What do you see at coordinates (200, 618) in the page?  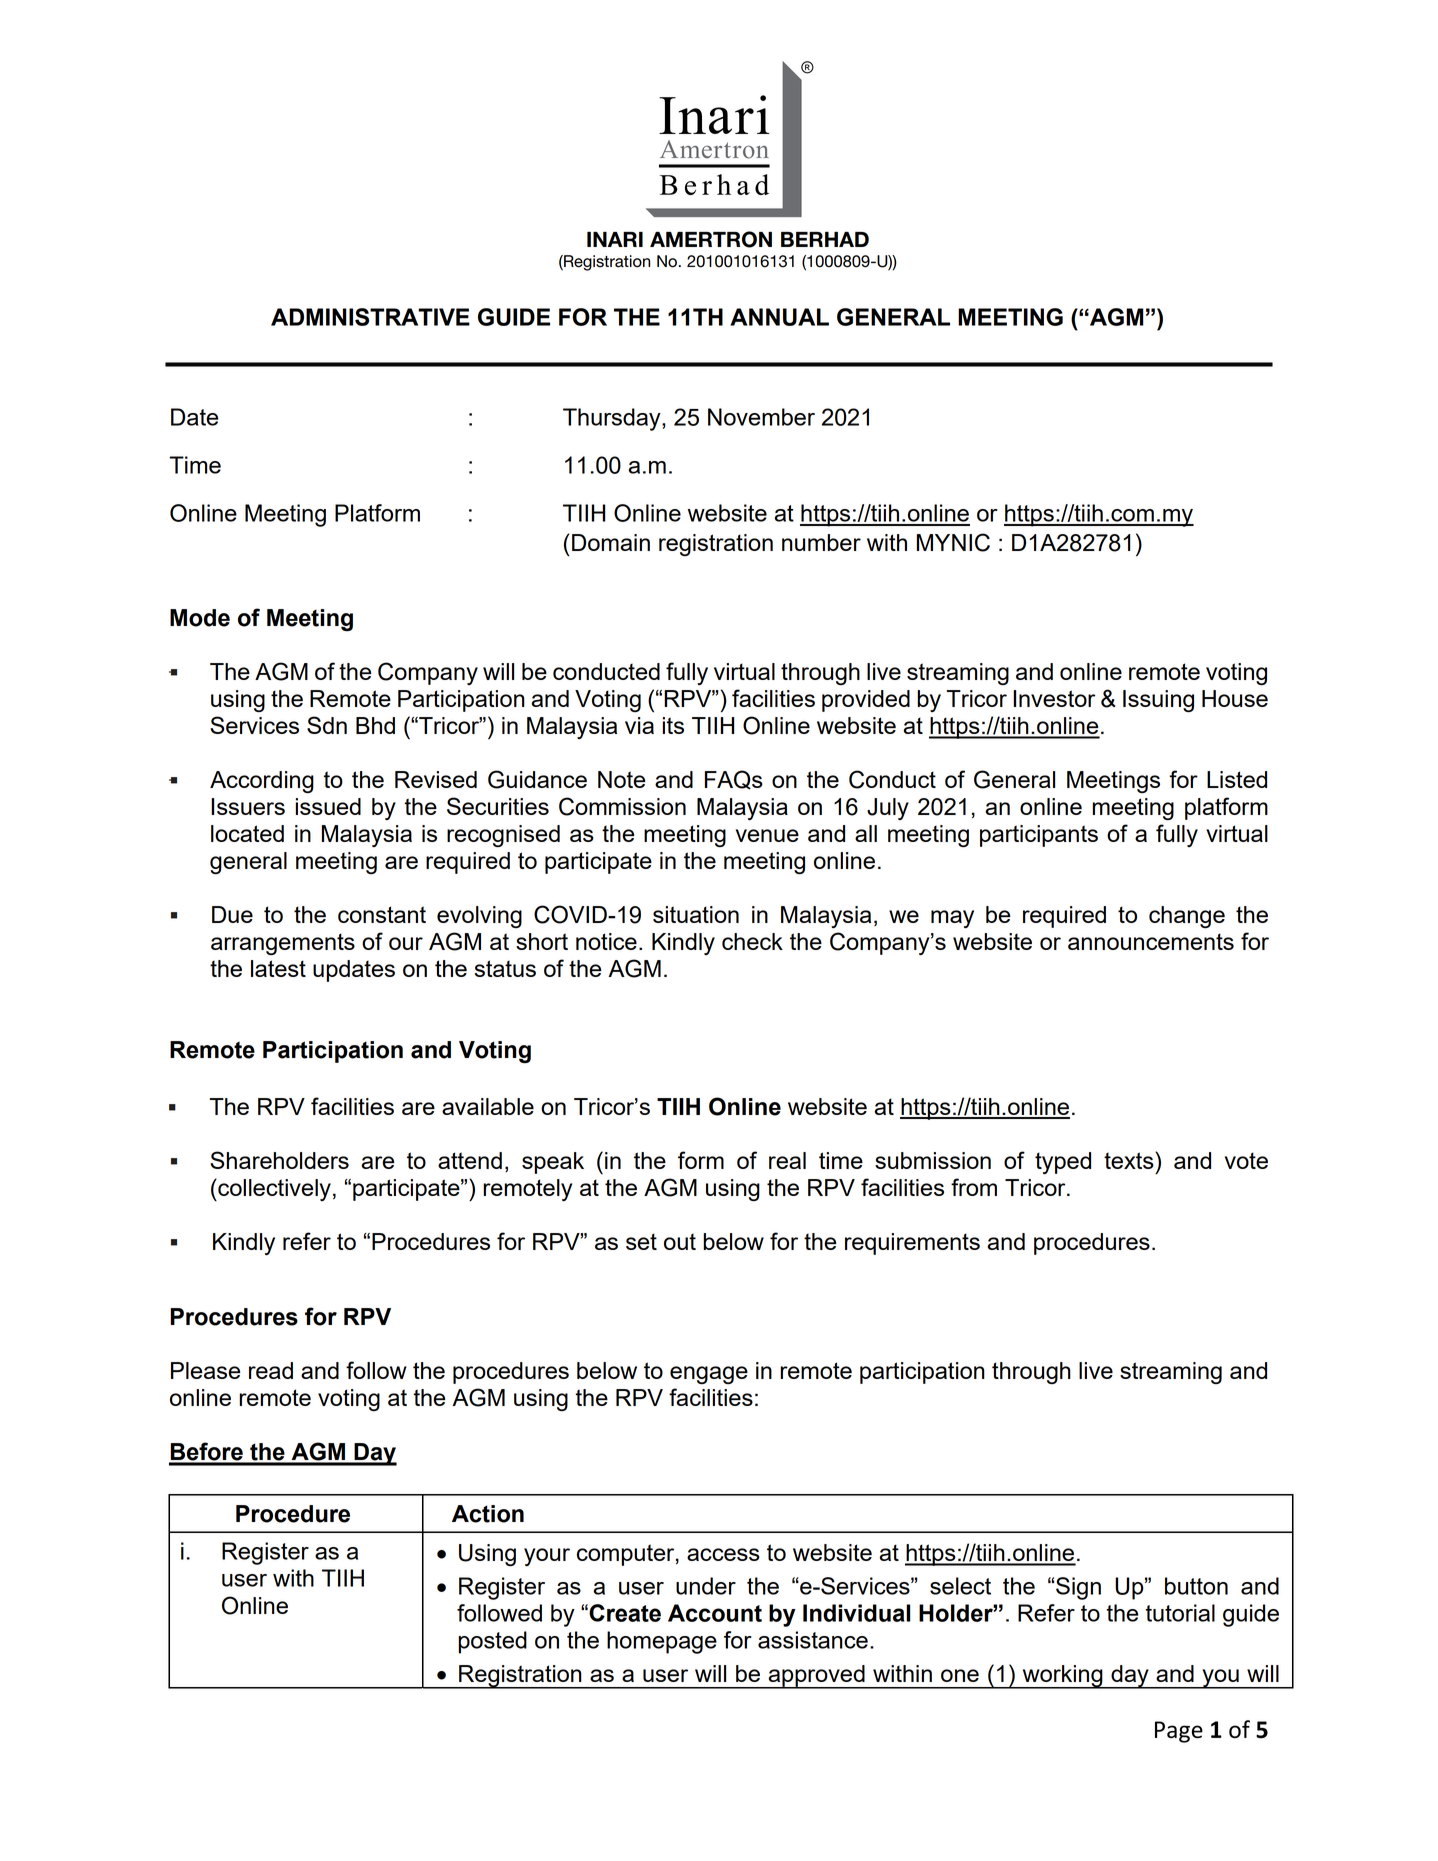 I see `Mode` at bounding box center [200, 618].
